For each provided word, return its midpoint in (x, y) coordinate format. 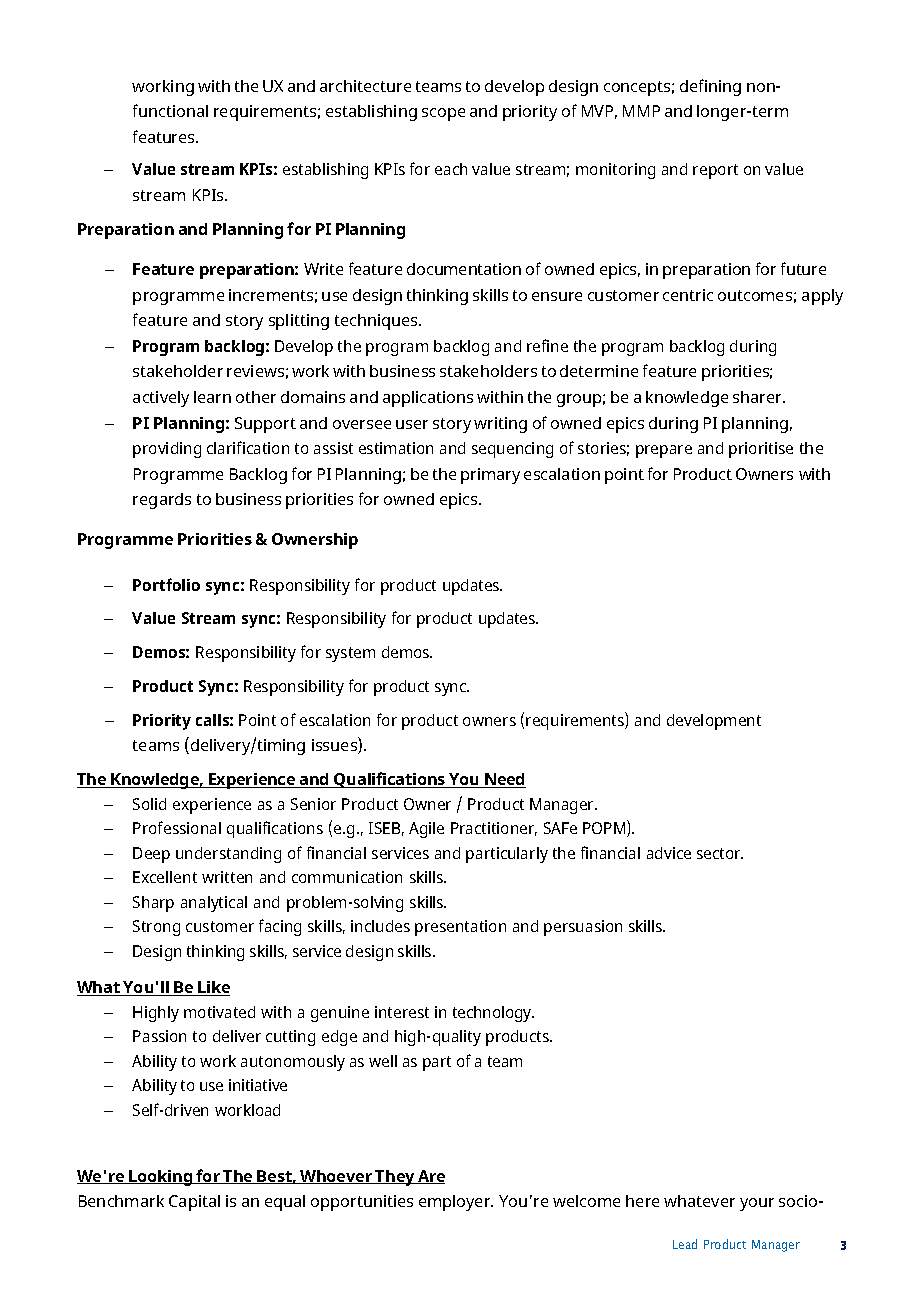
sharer (758, 397)
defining (710, 87)
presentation (460, 928)
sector (720, 853)
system (350, 654)
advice (669, 853)
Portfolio (166, 584)
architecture (365, 86)
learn (212, 397)
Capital (194, 1203)
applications (428, 399)
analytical (214, 904)
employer (456, 1203)
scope (443, 114)
